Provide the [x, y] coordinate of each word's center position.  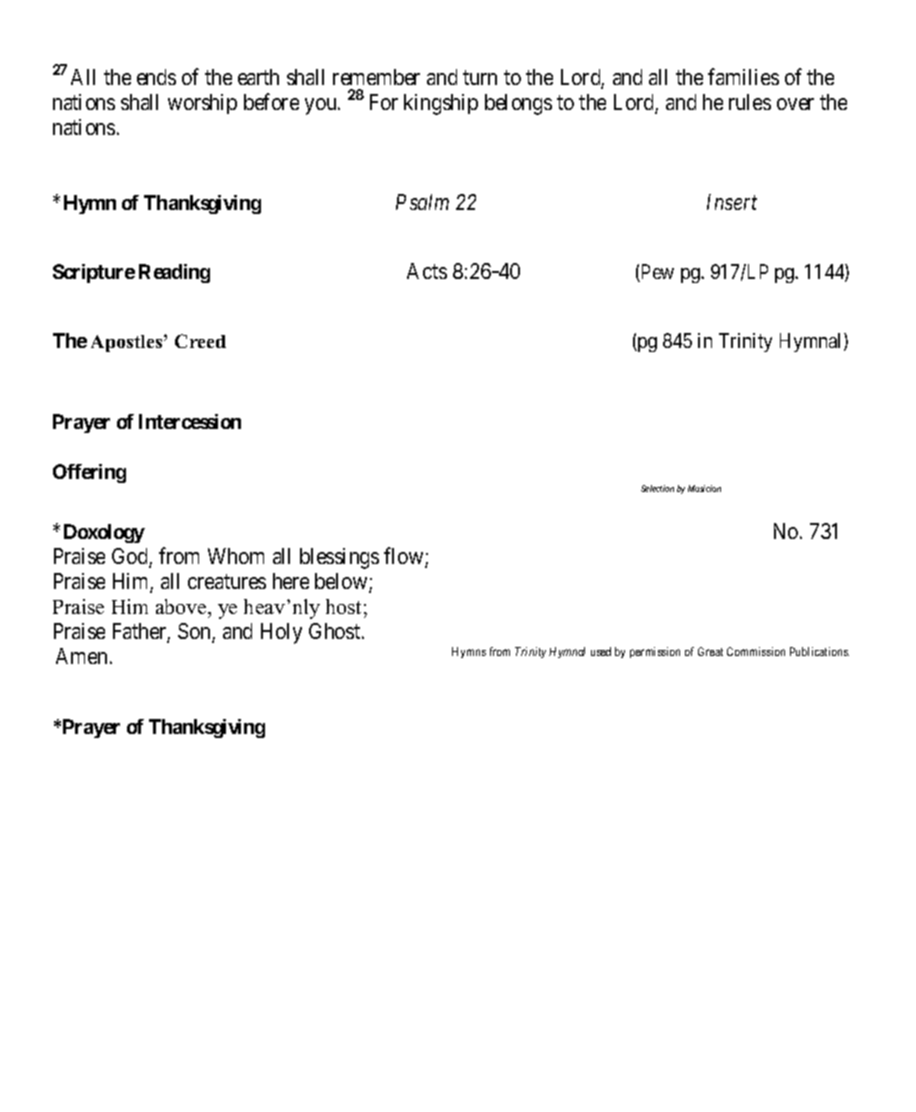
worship [202, 104]
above [182, 606]
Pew [656, 273]
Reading [174, 273]
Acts [427, 271]
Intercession [190, 421]
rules [750, 102]
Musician [704, 488]
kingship [441, 104]
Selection [657, 488]
